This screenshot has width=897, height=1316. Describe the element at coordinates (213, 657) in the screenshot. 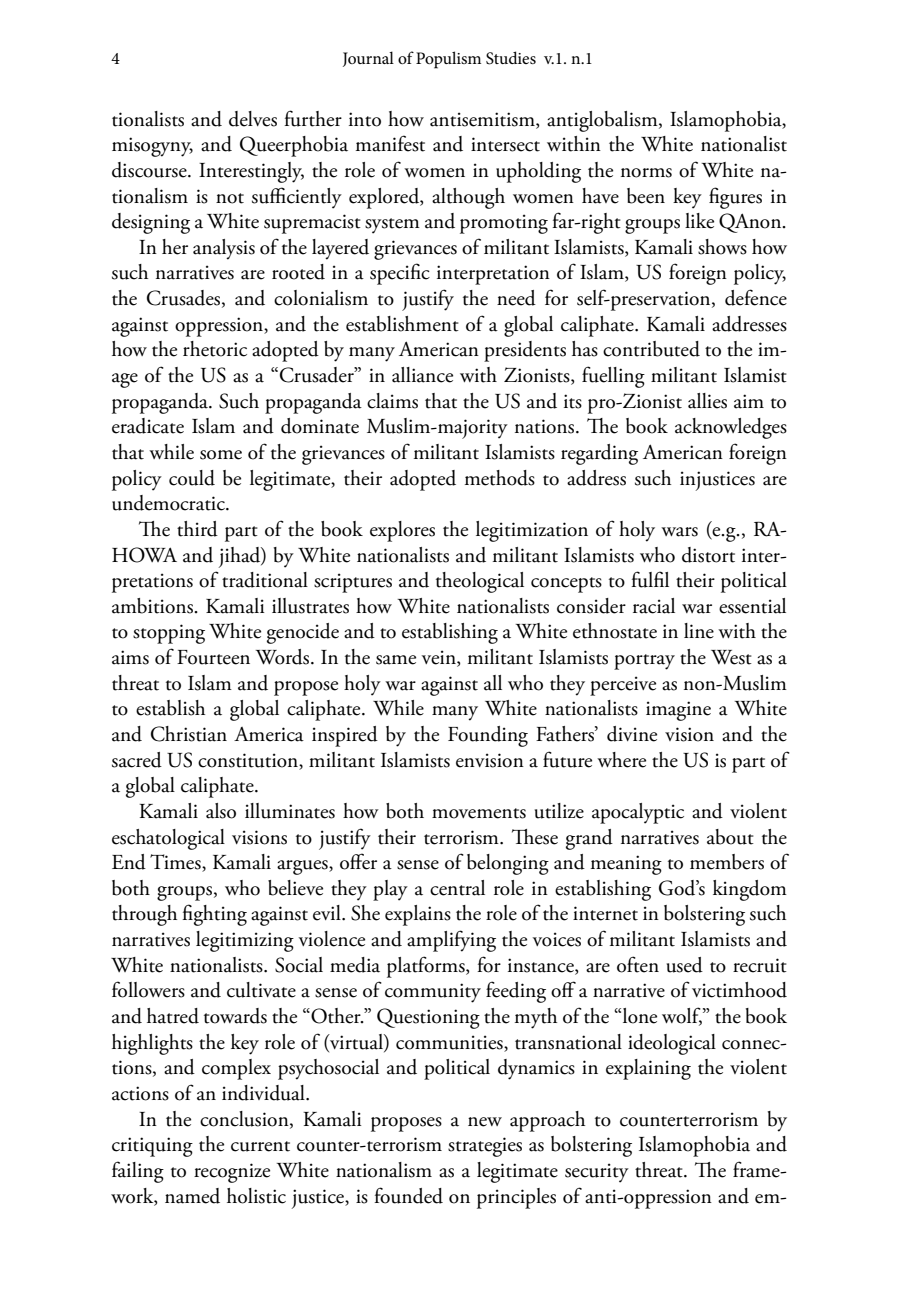

I see `Fourteen` at that location.
